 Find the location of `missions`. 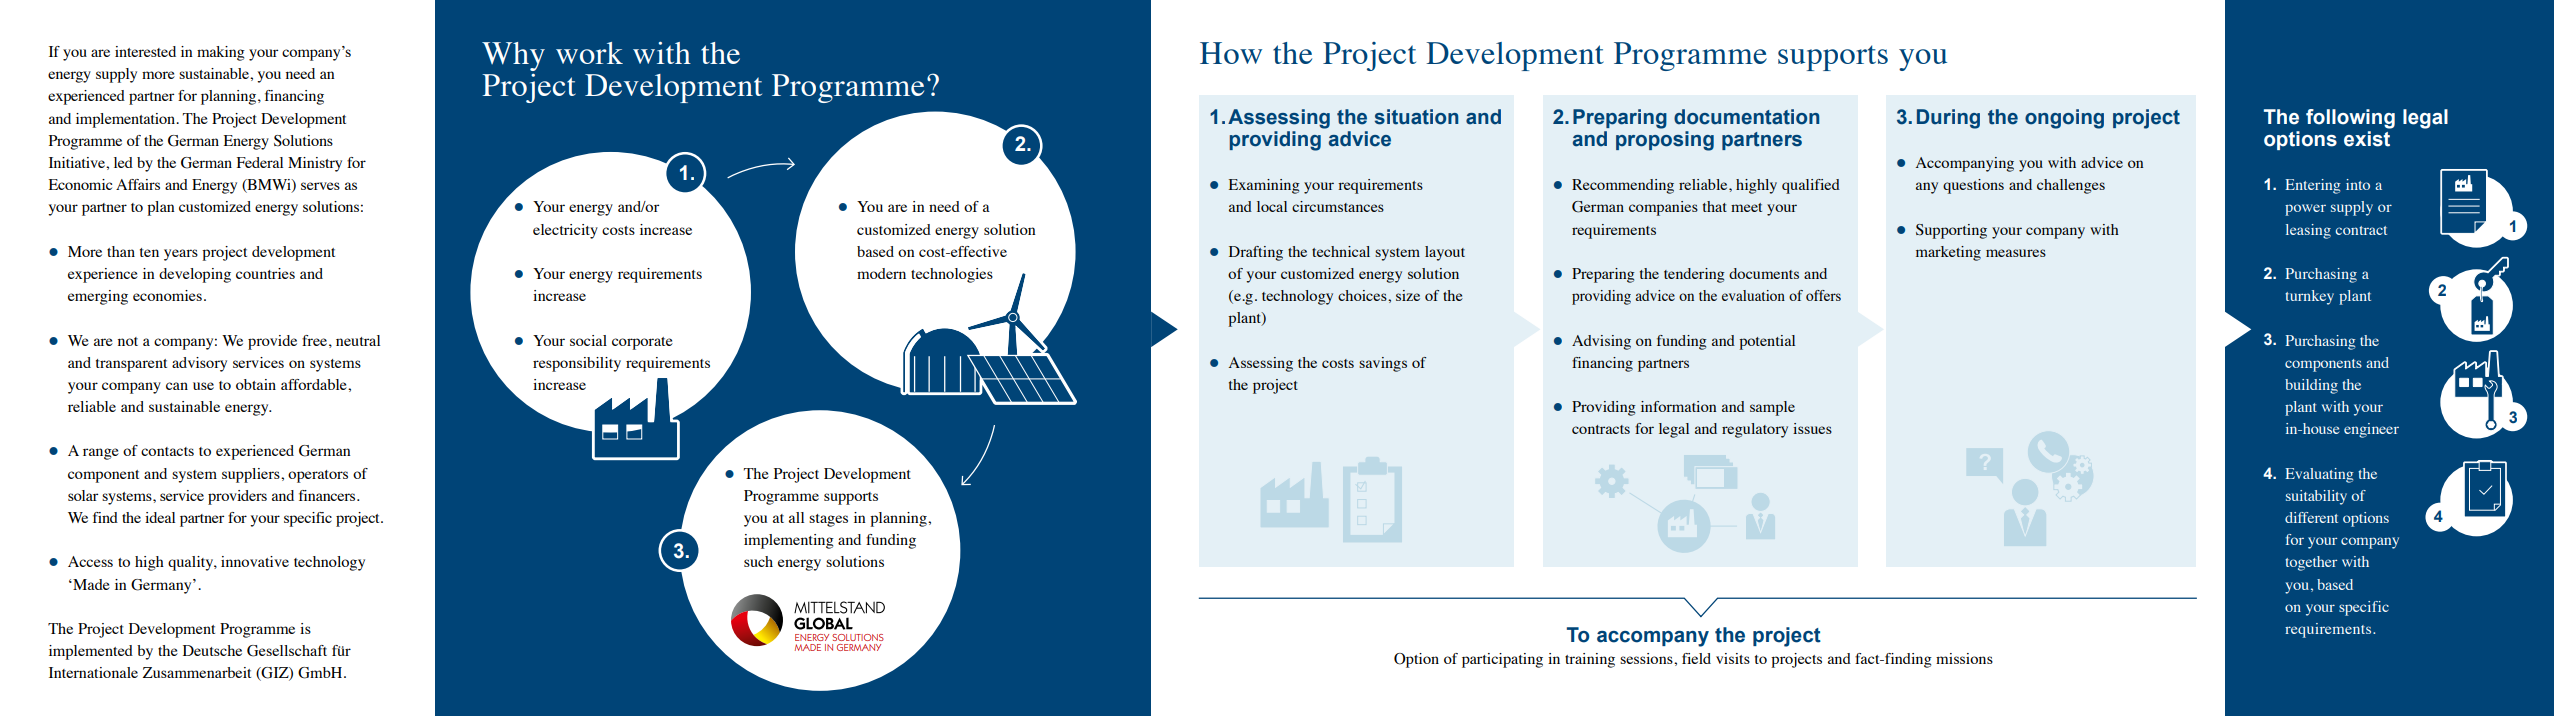

missions is located at coordinates (1964, 658).
